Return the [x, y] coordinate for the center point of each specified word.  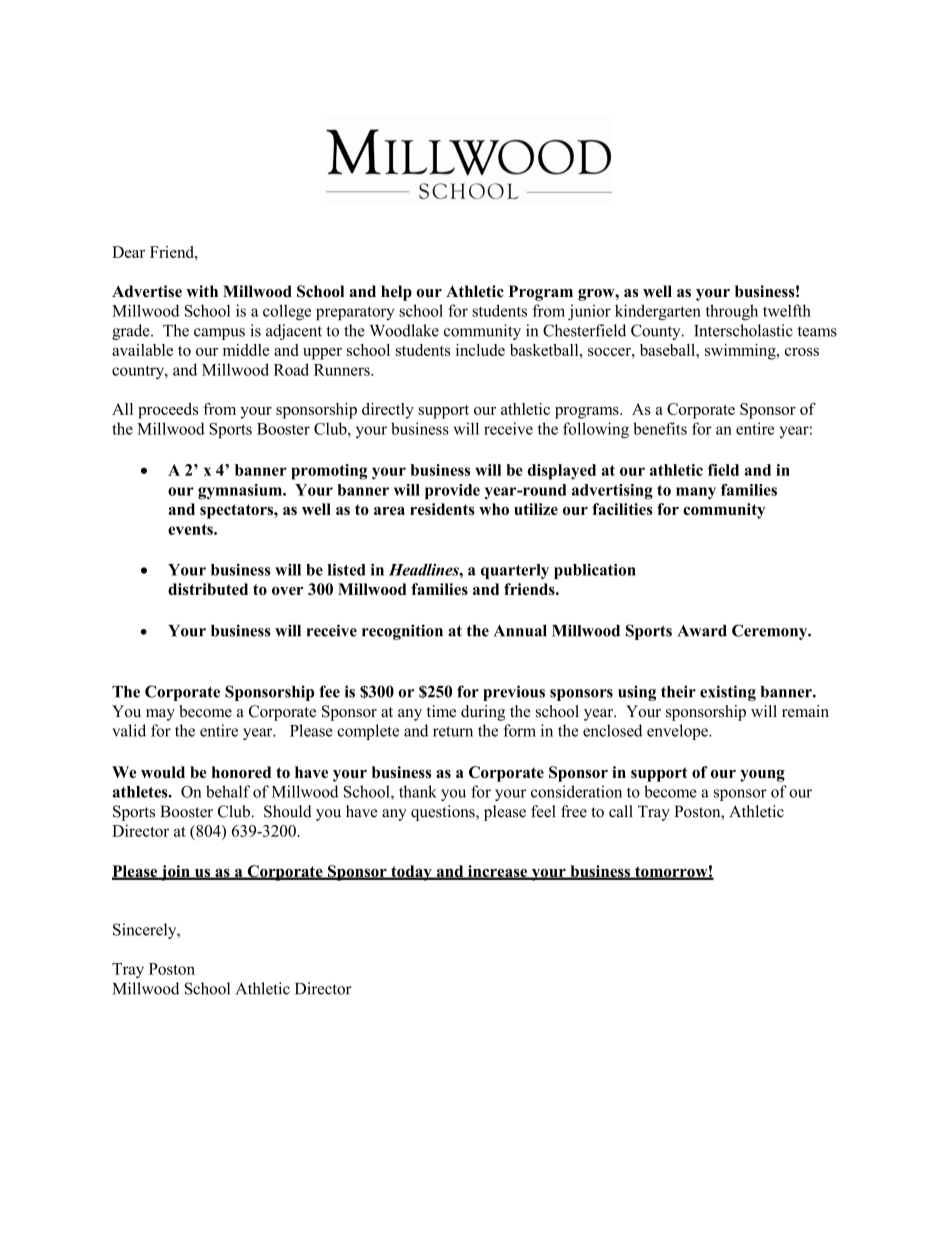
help [396, 293]
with [202, 291]
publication [595, 571]
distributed [208, 589]
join [175, 873]
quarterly [515, 571]
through [732, 312]
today [411, 873]
